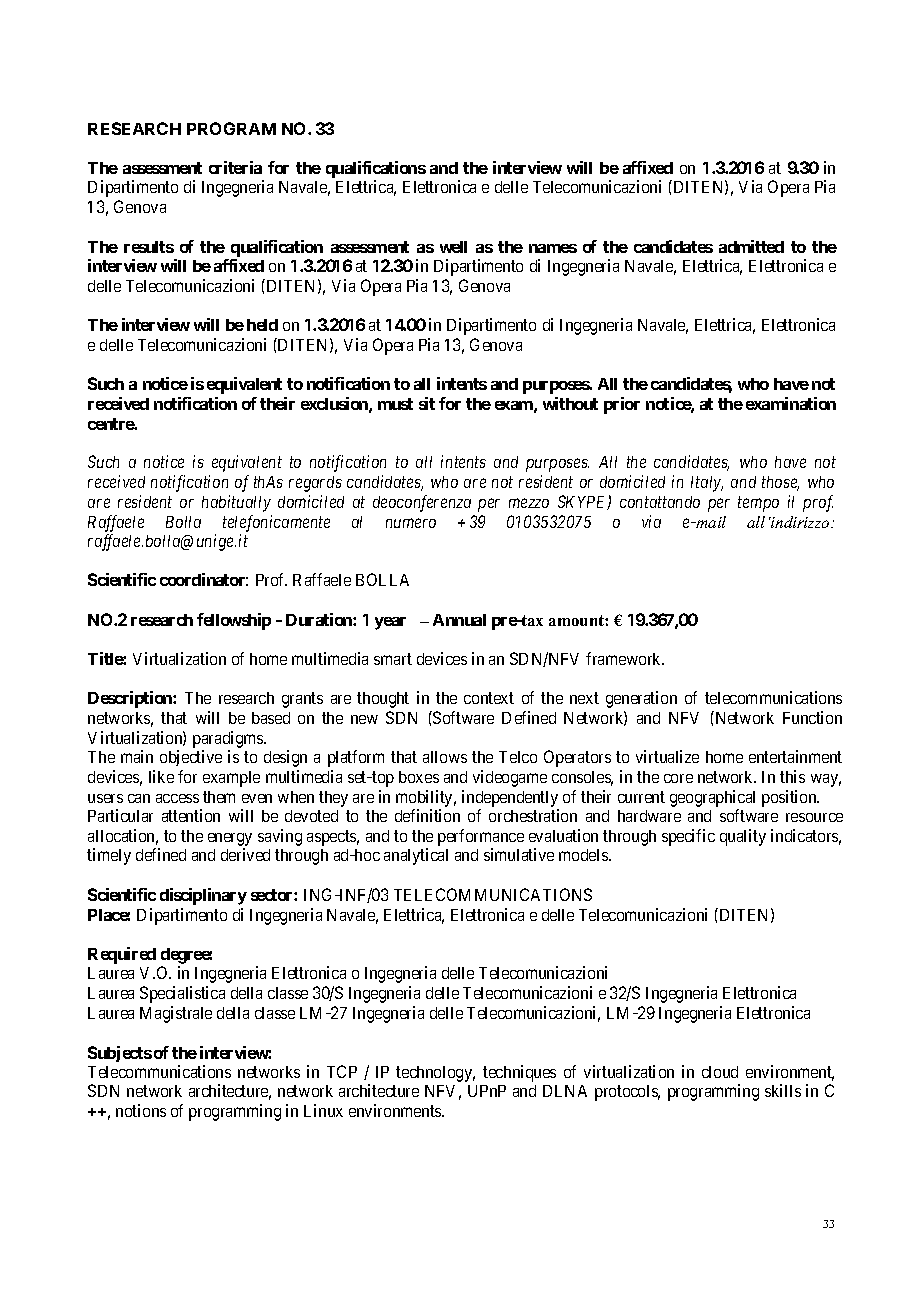 The image size is (924, 1308). What do you see at coordinates (416, 856) in the page?
I see `analytical` at bounding box center [416, 856].
